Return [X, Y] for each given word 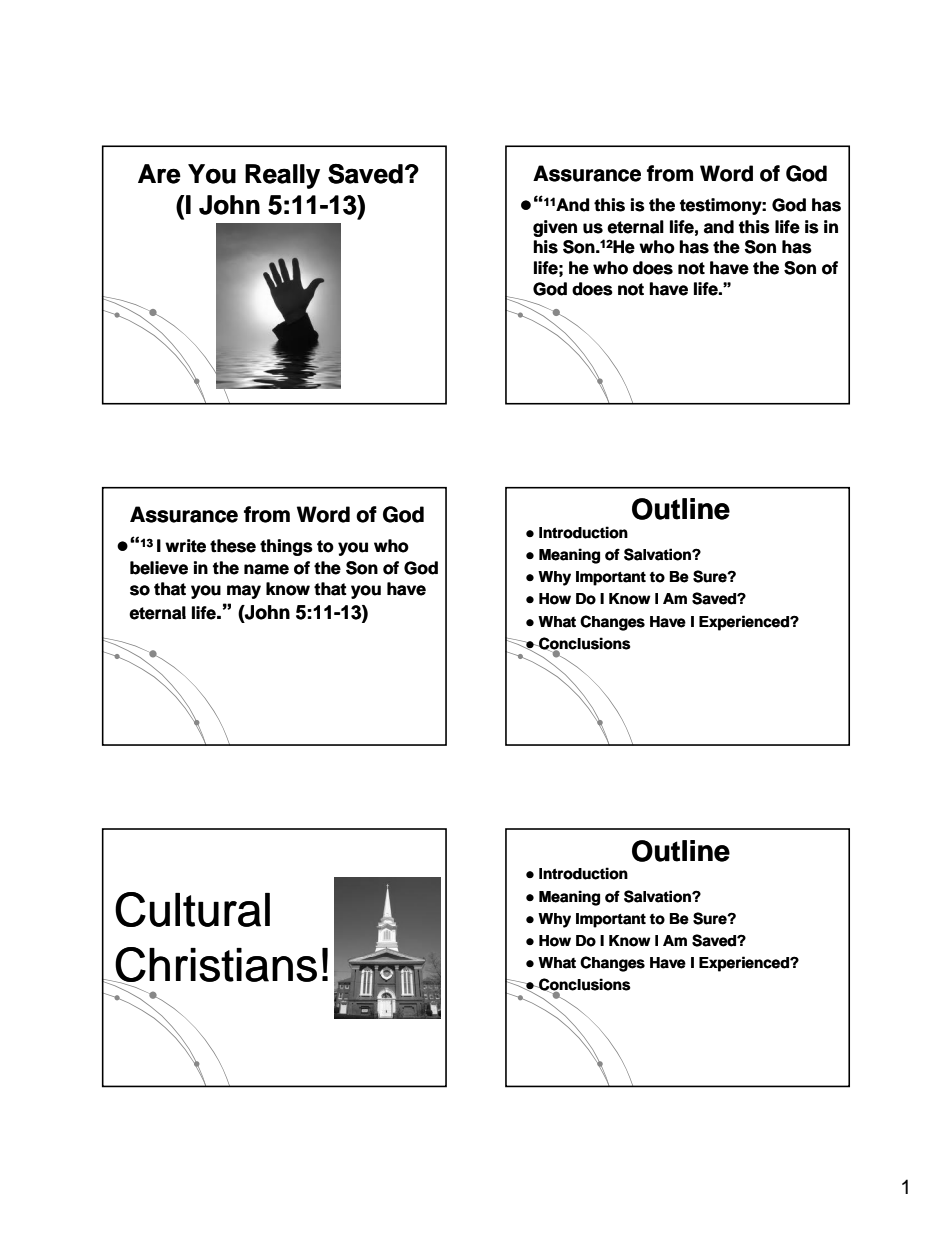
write [185, 546]
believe [159, 568]
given [555, 228]
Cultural [192, 909]
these [233, 546]
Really [282, 176]
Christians [215, 965]
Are [159, 174]
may [244, 592]
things [286, 547]
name [266, 569]
